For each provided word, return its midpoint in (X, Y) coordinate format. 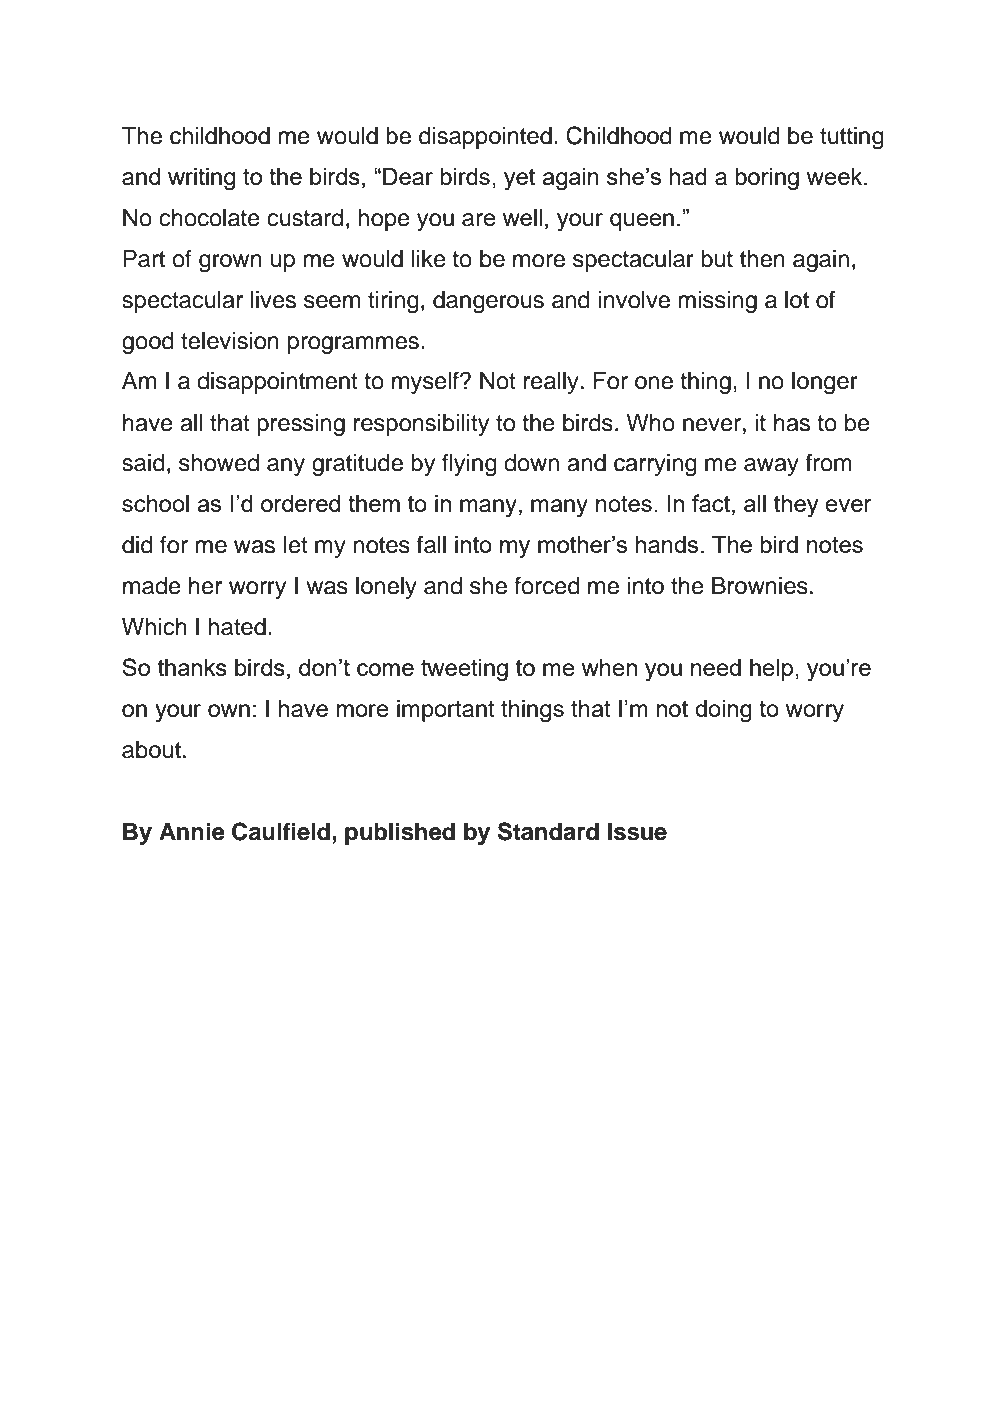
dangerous (488, 302)
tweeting (464, 670)
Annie (192, 831)
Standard (548, 831)
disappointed (485, 138)
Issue (637, 832)
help (773, 670)
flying (469, 465)
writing (201, 179)
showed (219, 463)
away (771, 467)
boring (767, 179)
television (230, 341)
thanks (192, 667)
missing (717, 302)
